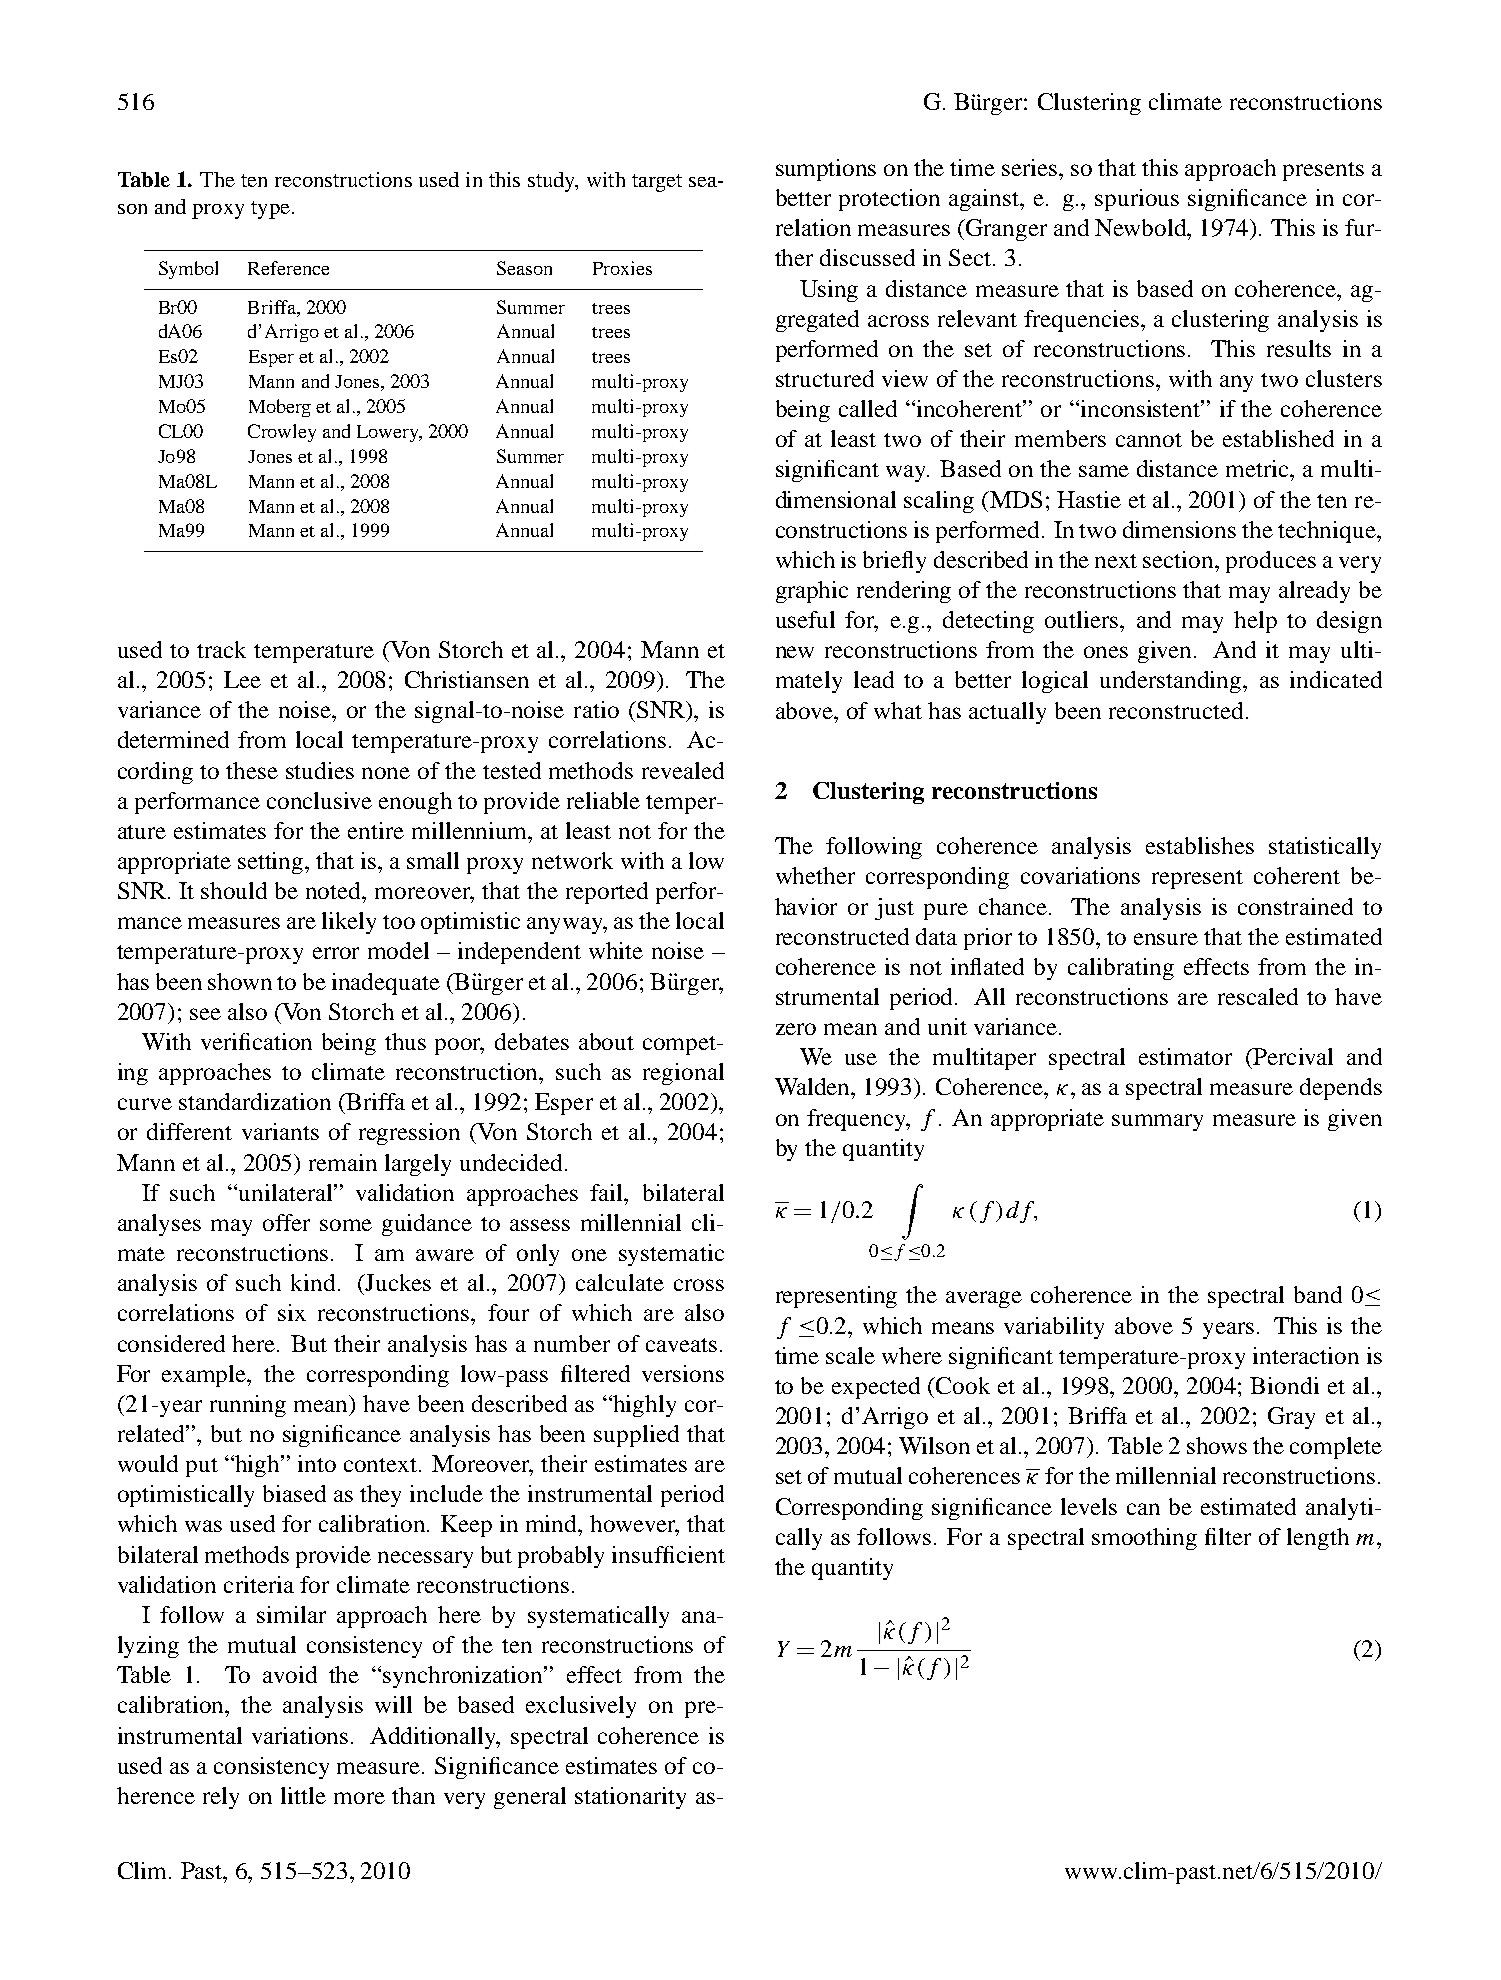  I want to click on Newbold, so click(1142, 227).
